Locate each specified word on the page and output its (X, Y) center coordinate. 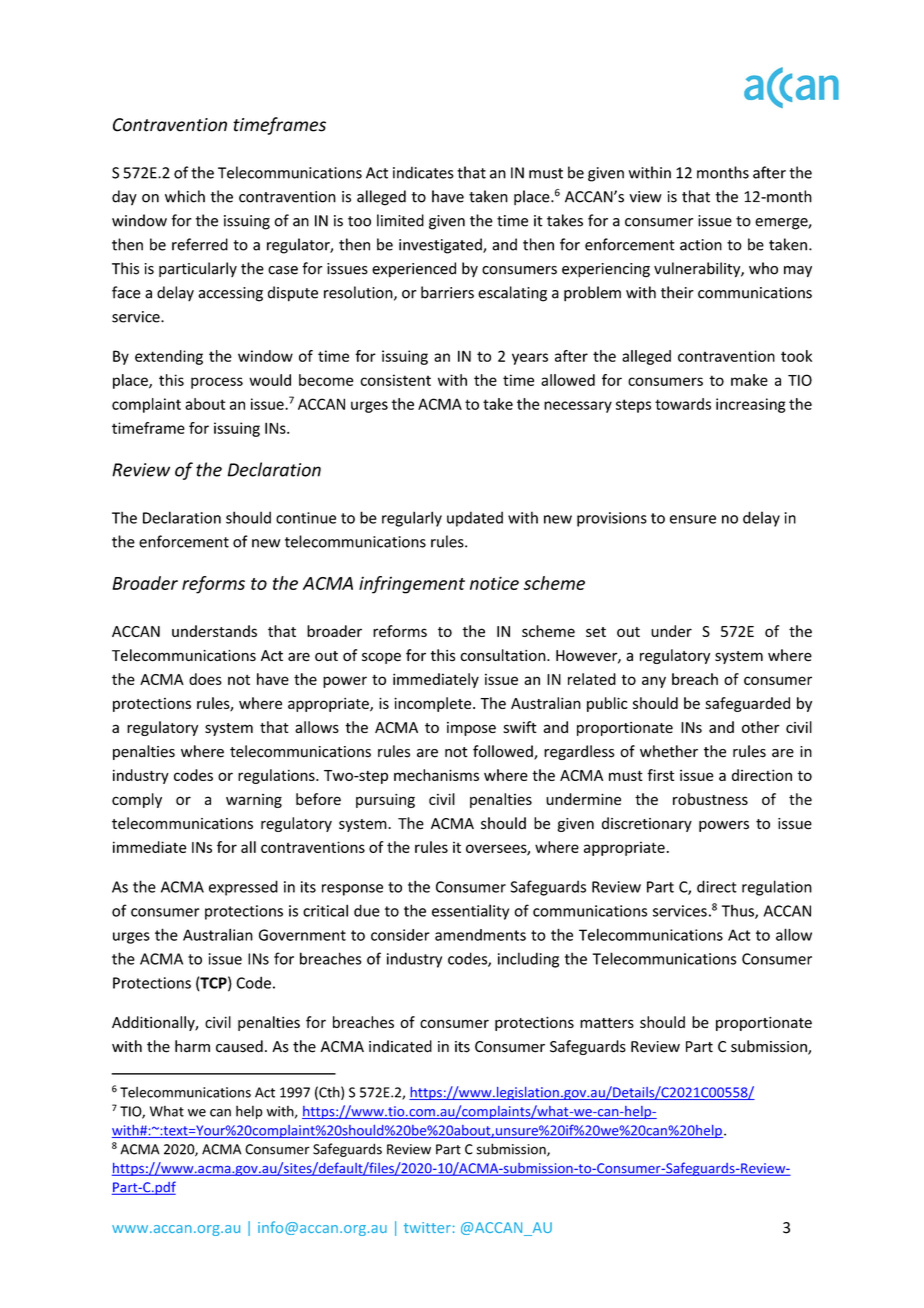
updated (475, 519)
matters (607, 1023)
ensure (693, 519)
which (185, 196)
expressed (243, 888)
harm (192, 1046)
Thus (739, 912)
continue (306, 518)
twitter (427, 1227)
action (701, 245)
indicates (423, 172)
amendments (480, 935)
